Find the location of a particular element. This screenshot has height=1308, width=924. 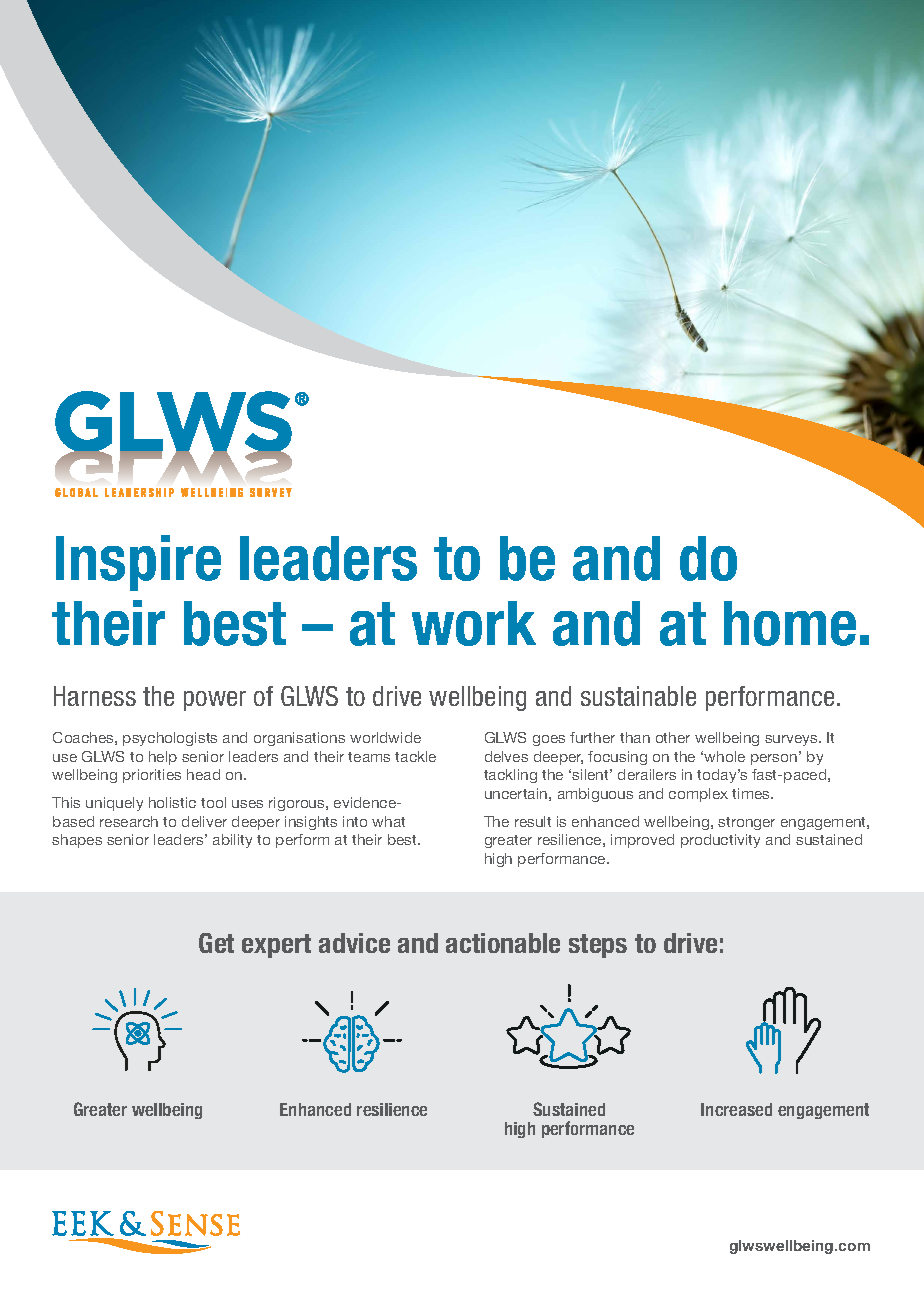

home is located at coordinates (790, 623).
